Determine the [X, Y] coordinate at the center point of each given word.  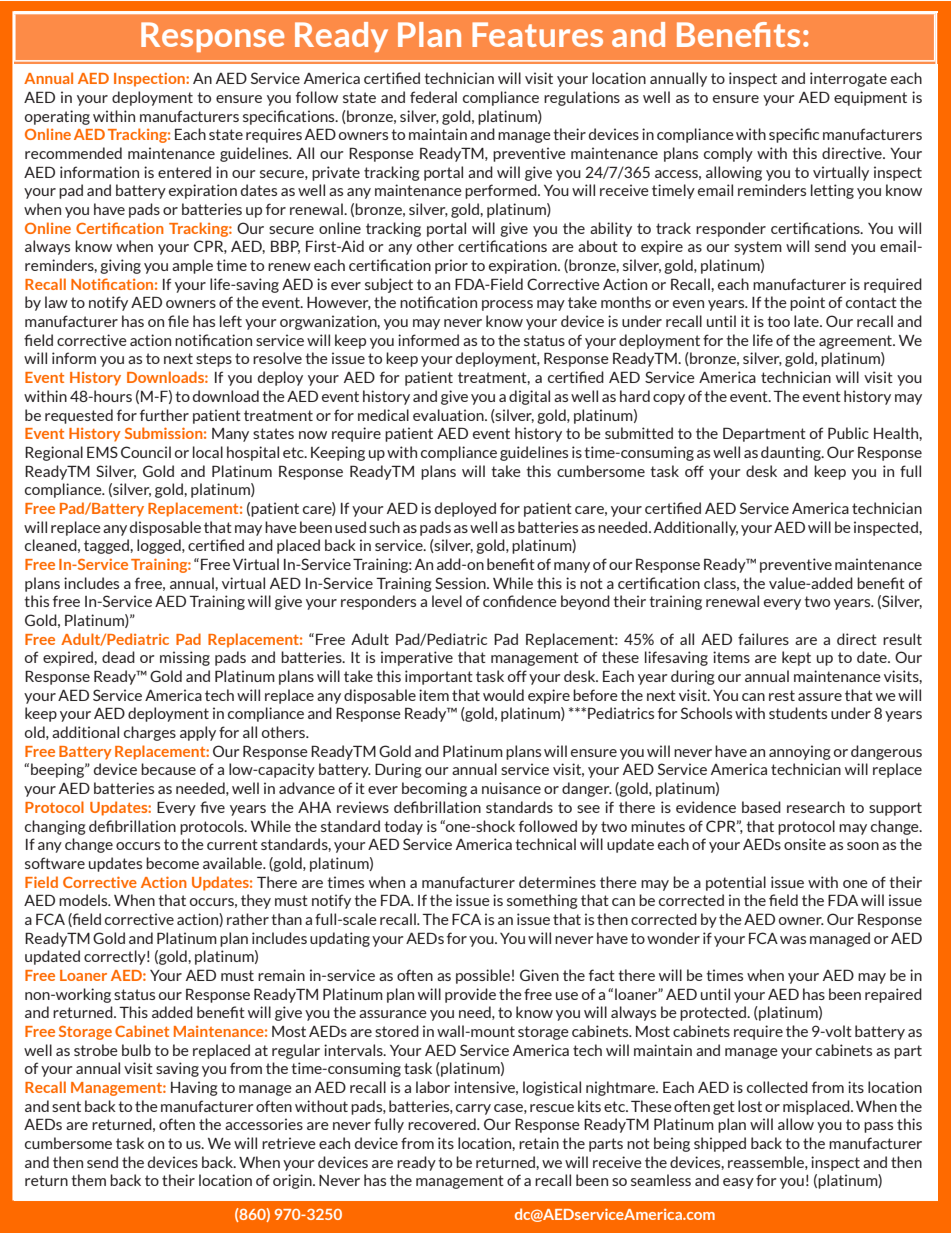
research [816, 807]
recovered [443, 1124]
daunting [792, 453]
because [168, 769]
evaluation [449, 415]
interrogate [848, 79]
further [164, 415]
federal [433, 97]
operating [57, 117]
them [88, 1180]
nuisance [511, 788]
